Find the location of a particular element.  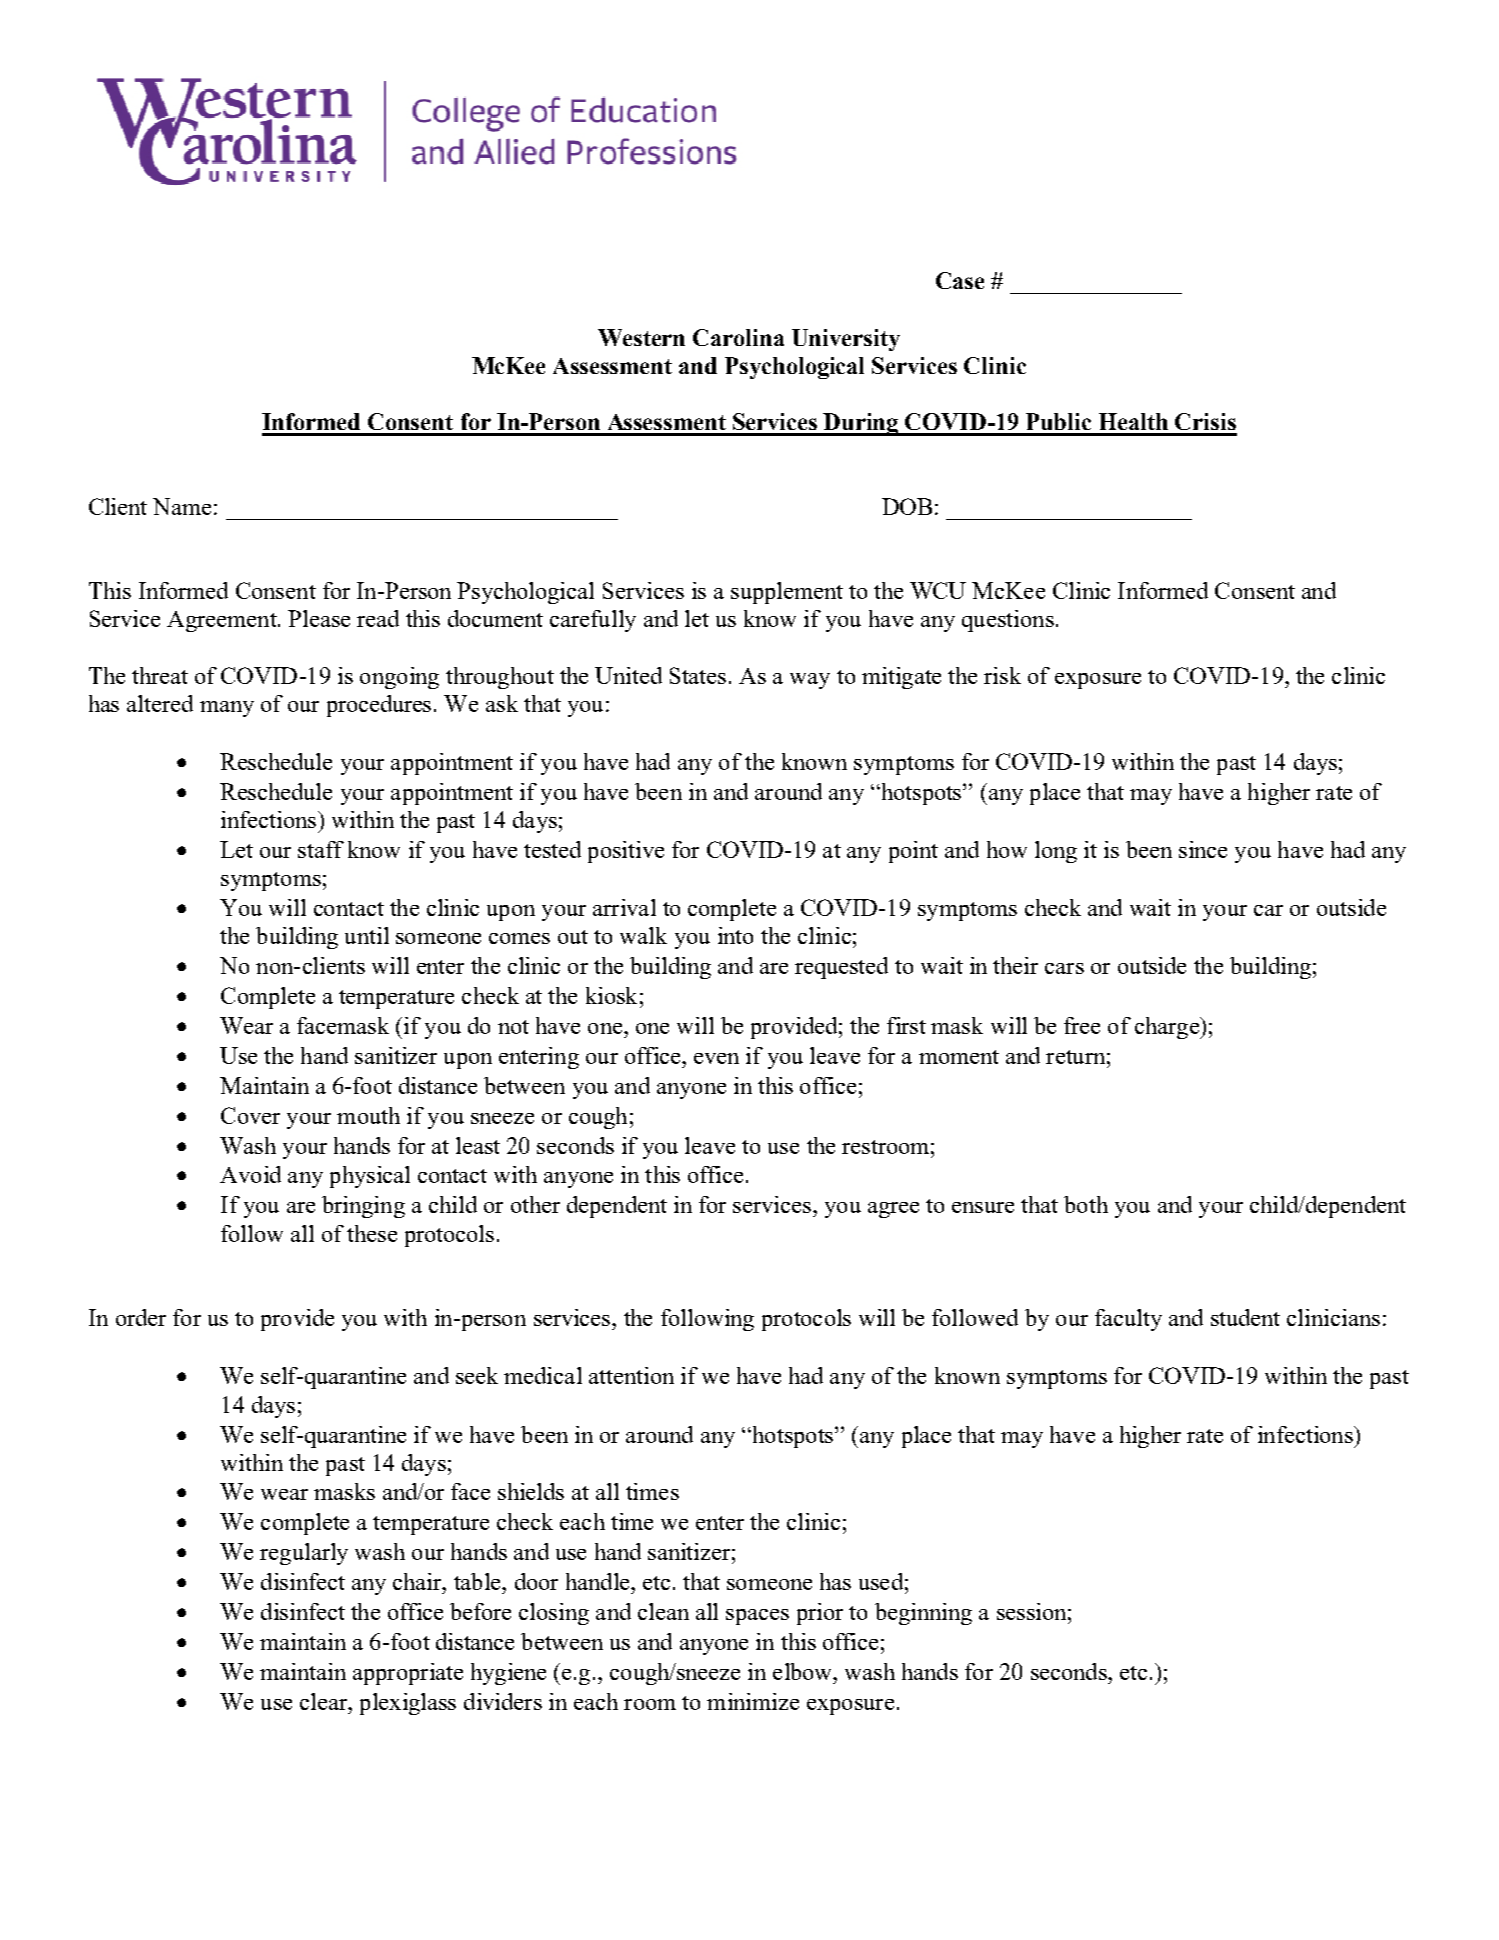

faculty is located at coordinates (1128, 1320).
